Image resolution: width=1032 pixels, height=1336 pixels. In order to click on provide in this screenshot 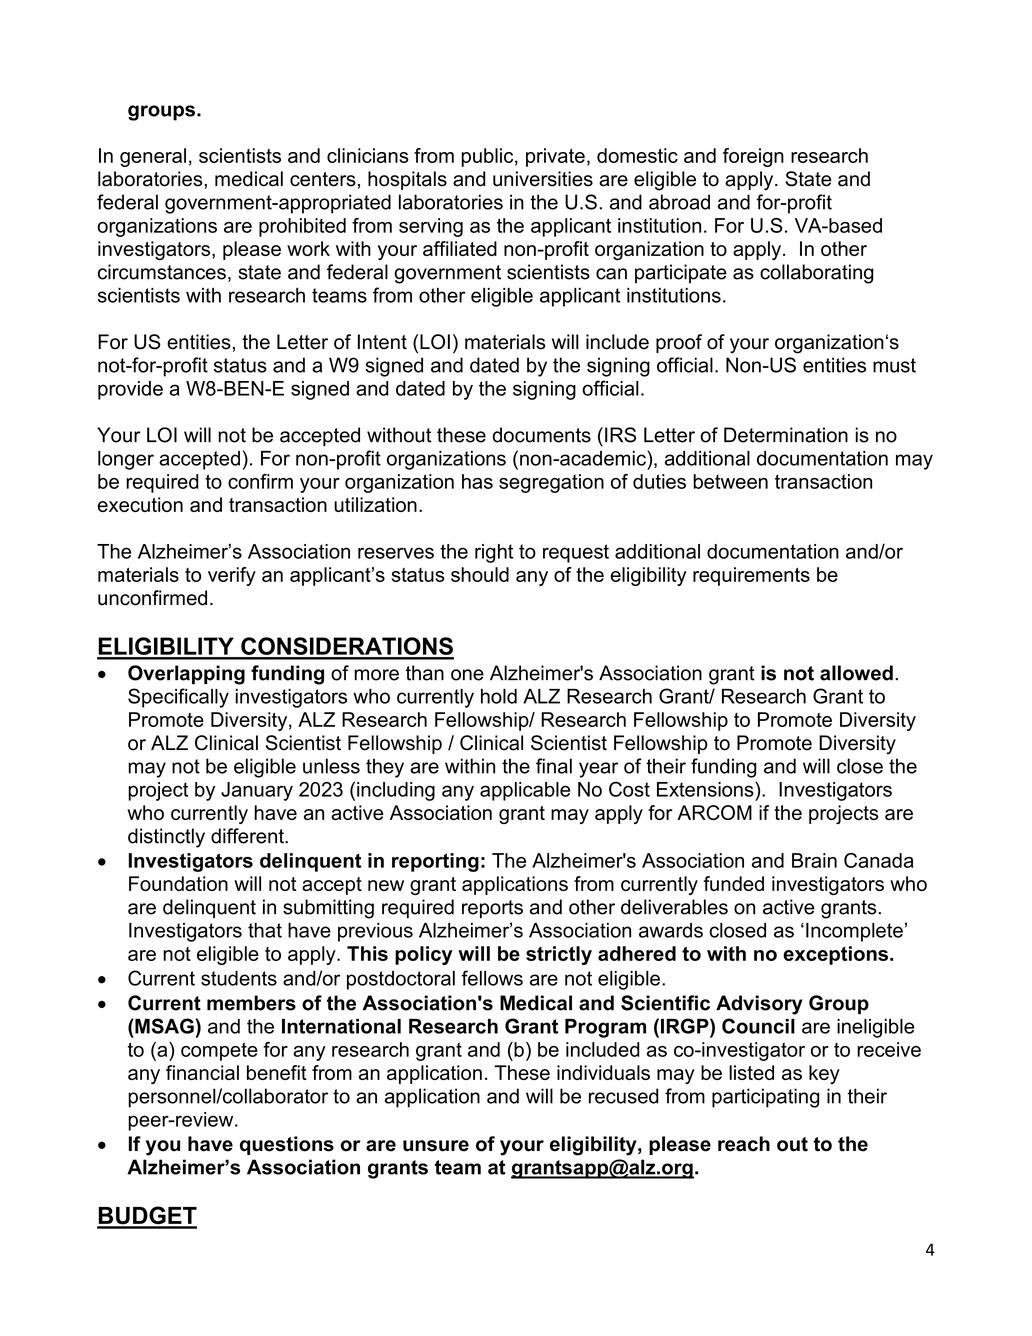, I will do `click(130, 390)`.
